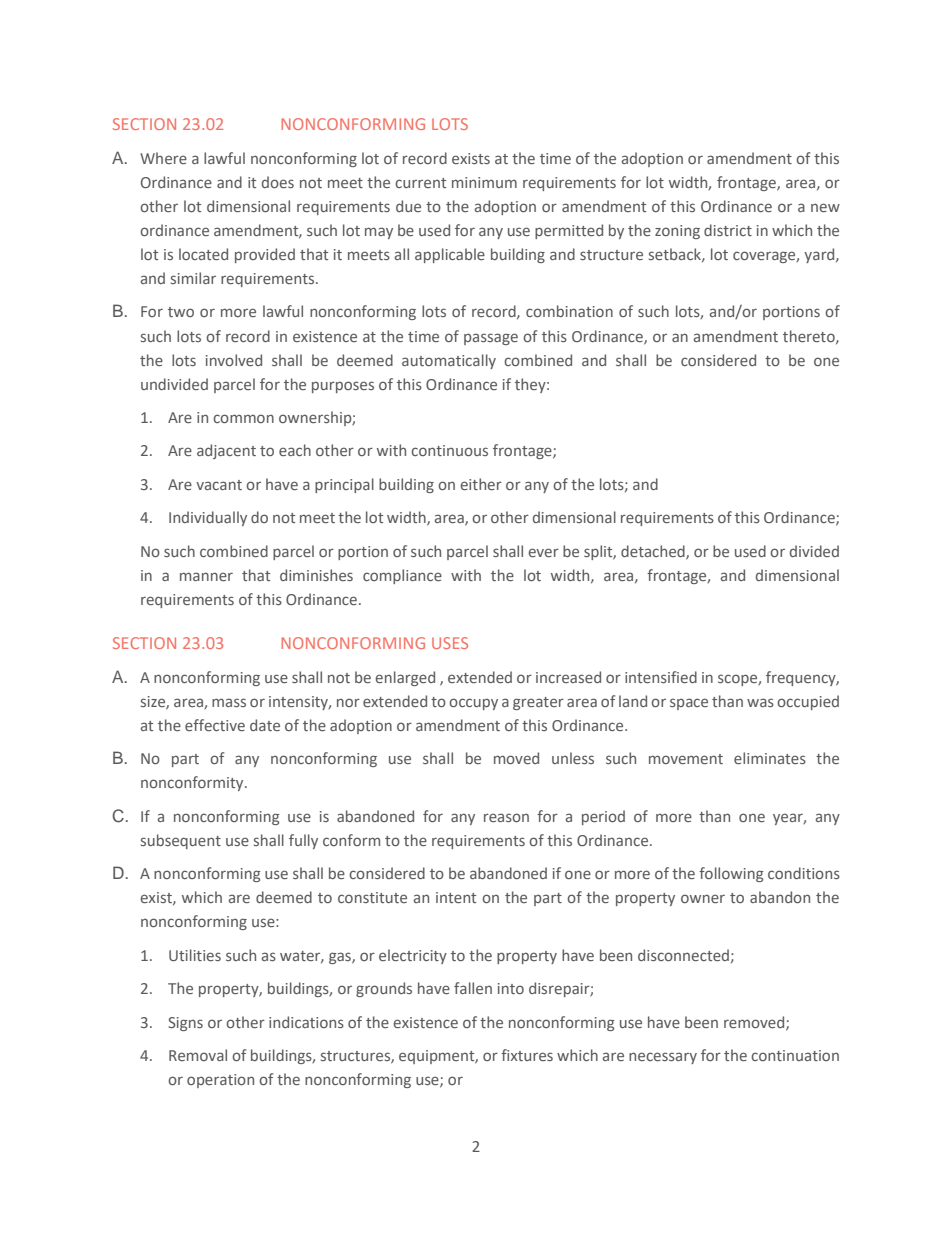 The width and height of the screenshot is (952, 1233). Describe the element at coordinates (795, 1055) in the screenshot. I see `continuation` at that location.
